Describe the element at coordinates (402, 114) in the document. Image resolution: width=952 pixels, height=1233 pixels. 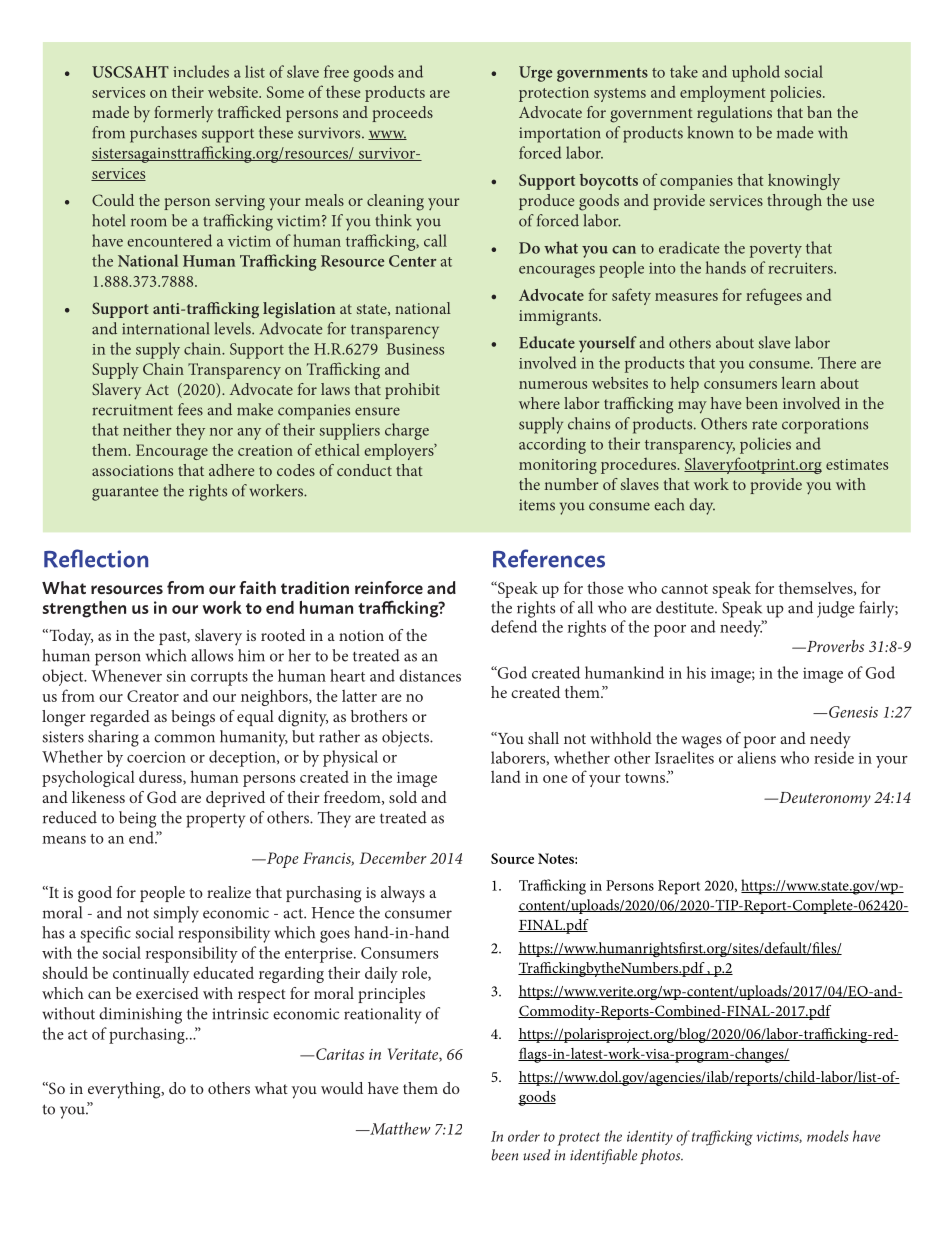
I see `proceeds` at that location.
